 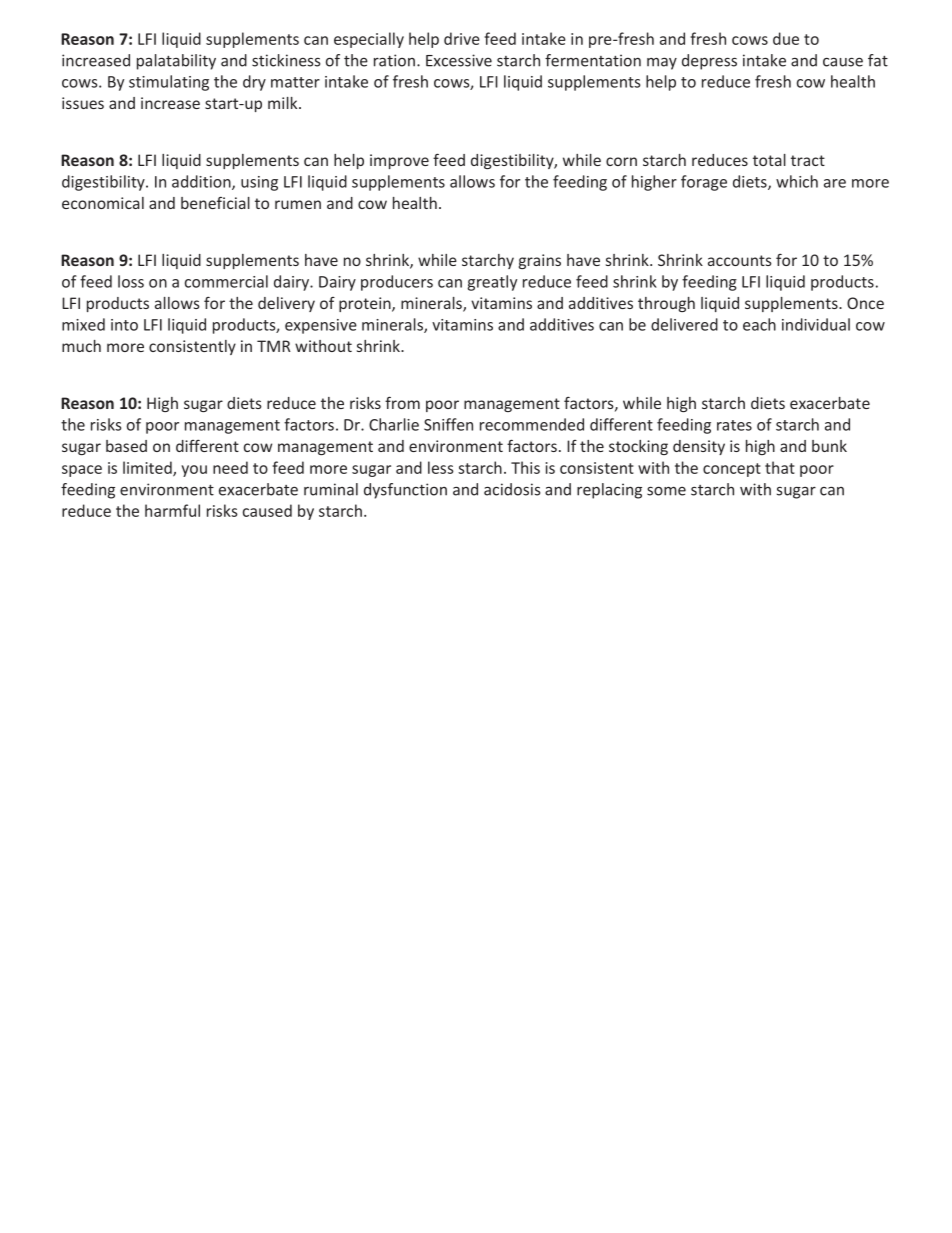 I want to click on Excessive, so click(x=459, y=60).
